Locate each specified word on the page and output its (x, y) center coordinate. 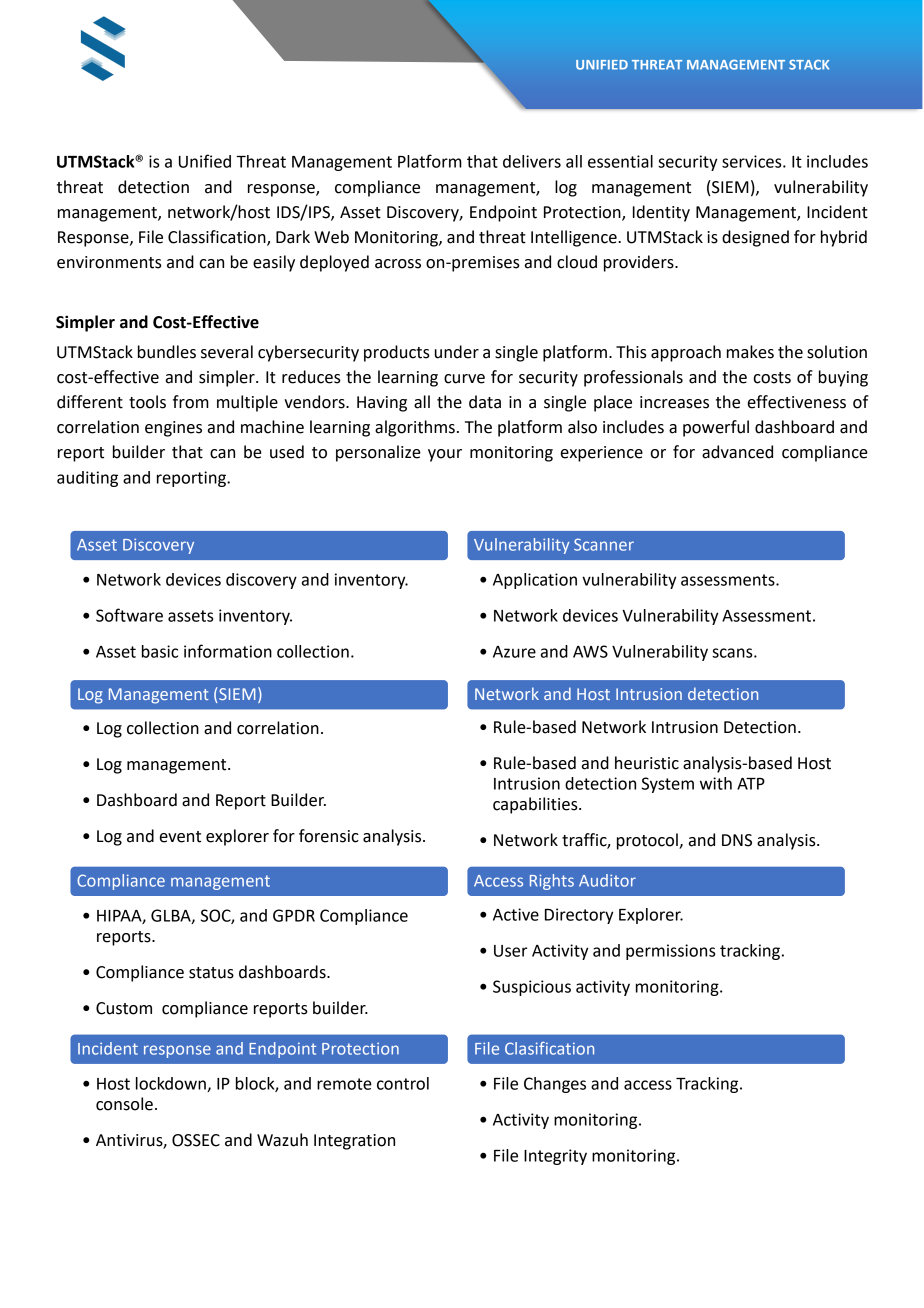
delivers (532, 161)
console (124, 1104)
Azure (514, 652)
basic (160, 651)
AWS (590, 651)
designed (755, 238)
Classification (218, 238)
